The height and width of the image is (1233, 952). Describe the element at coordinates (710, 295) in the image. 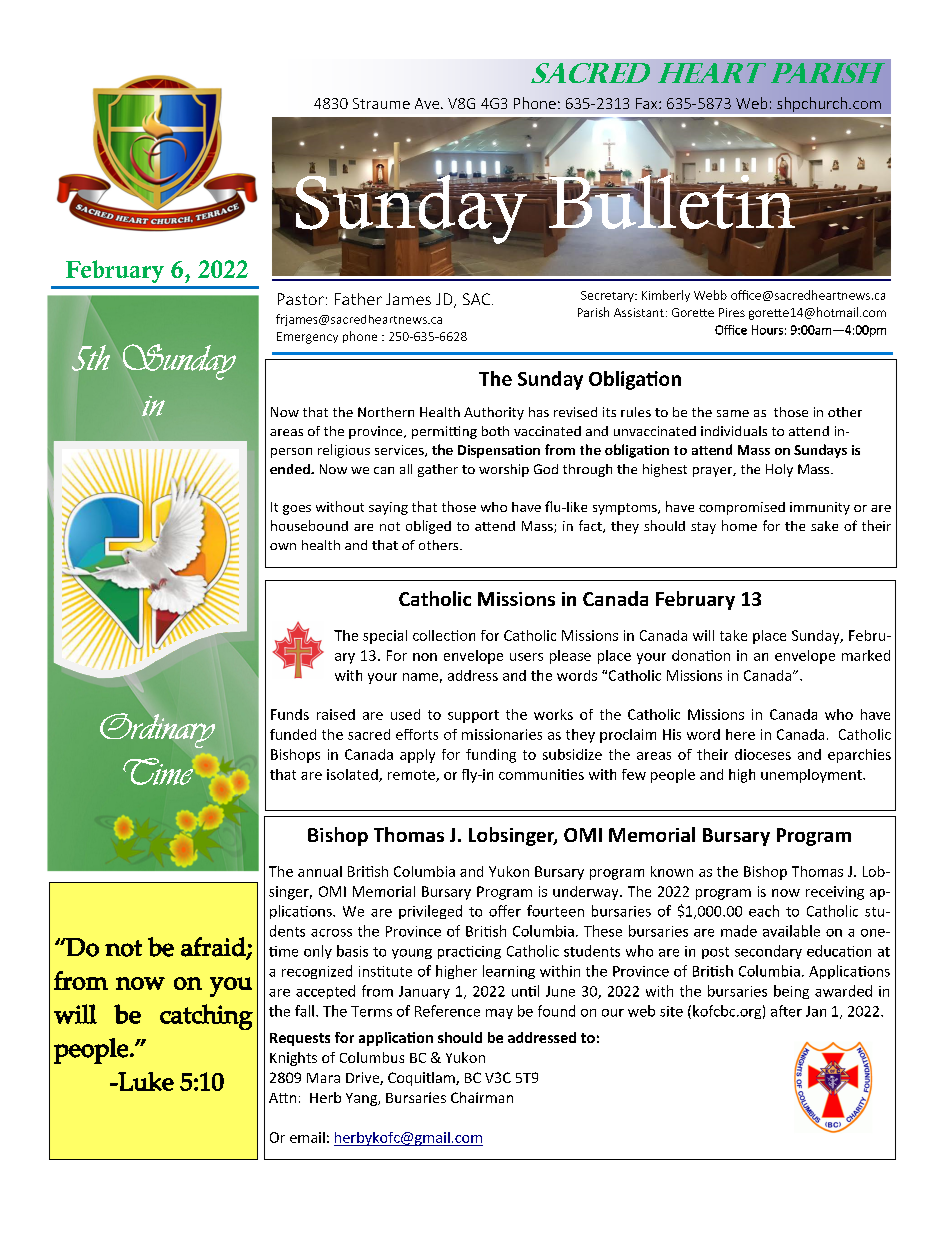

I see `Webb` at that location.
